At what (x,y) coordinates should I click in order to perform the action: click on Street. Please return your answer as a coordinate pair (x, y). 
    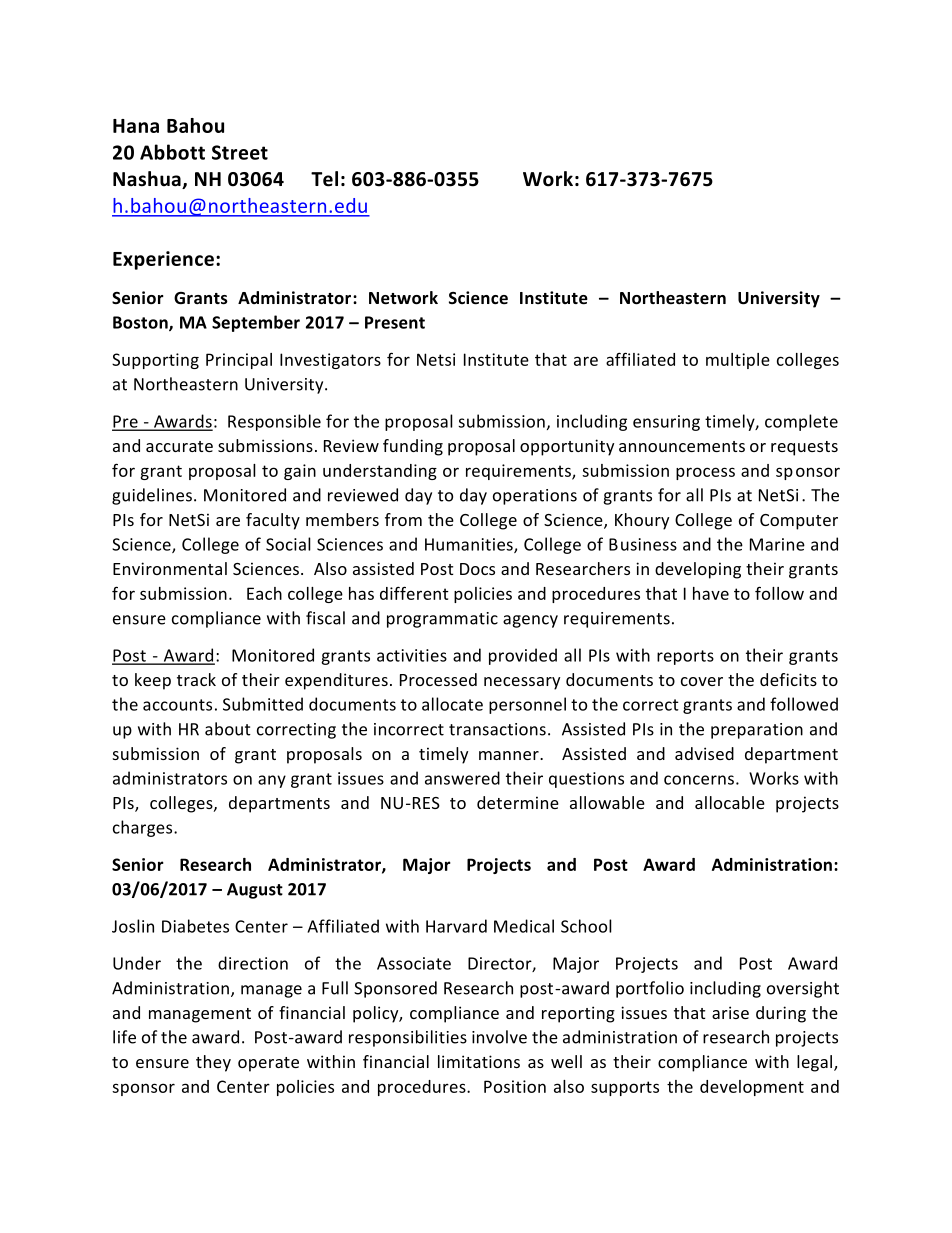
    Looking at the image, I should click on (240, 152).
